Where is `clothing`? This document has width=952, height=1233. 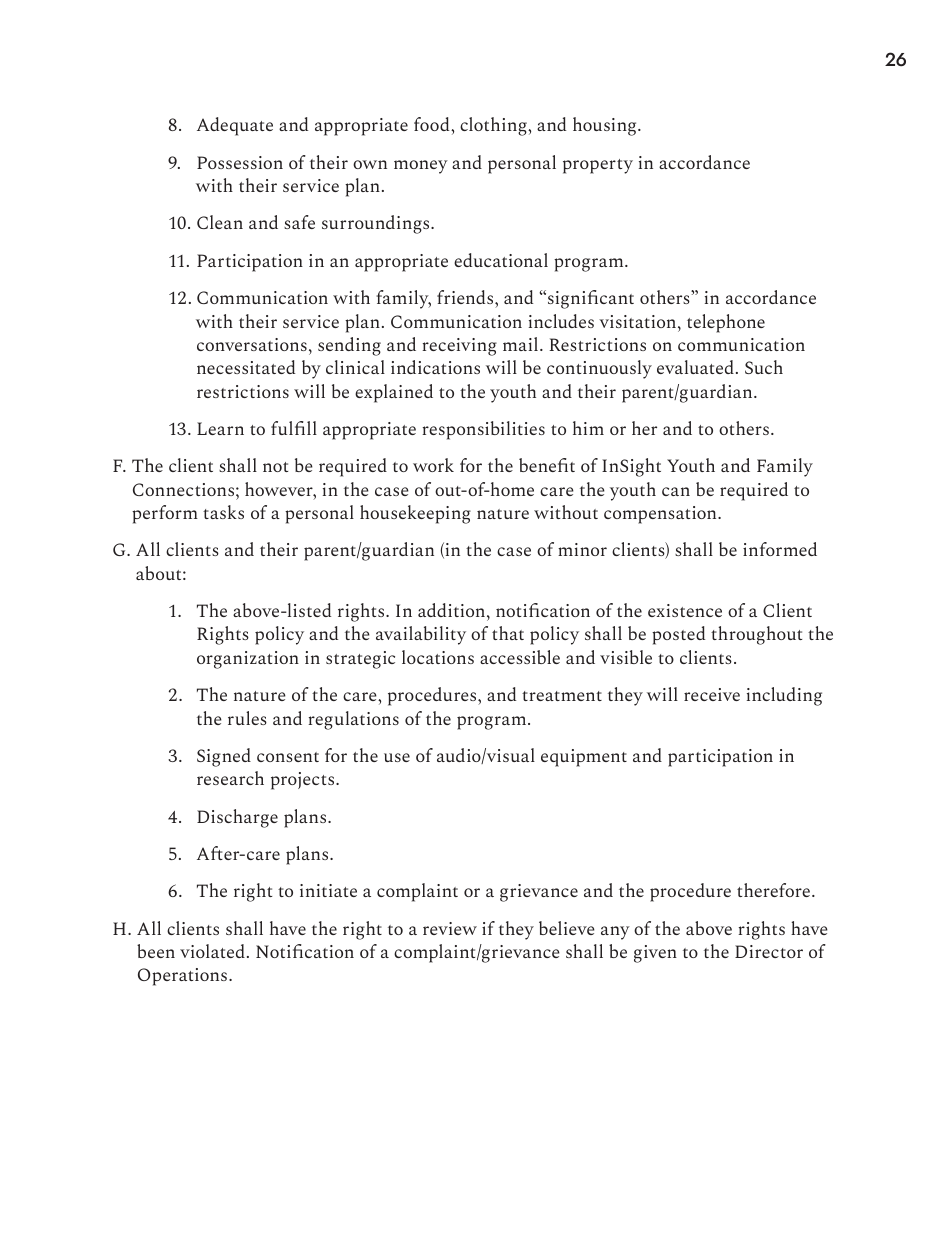 clothing is located at coordinates (494, 126).
